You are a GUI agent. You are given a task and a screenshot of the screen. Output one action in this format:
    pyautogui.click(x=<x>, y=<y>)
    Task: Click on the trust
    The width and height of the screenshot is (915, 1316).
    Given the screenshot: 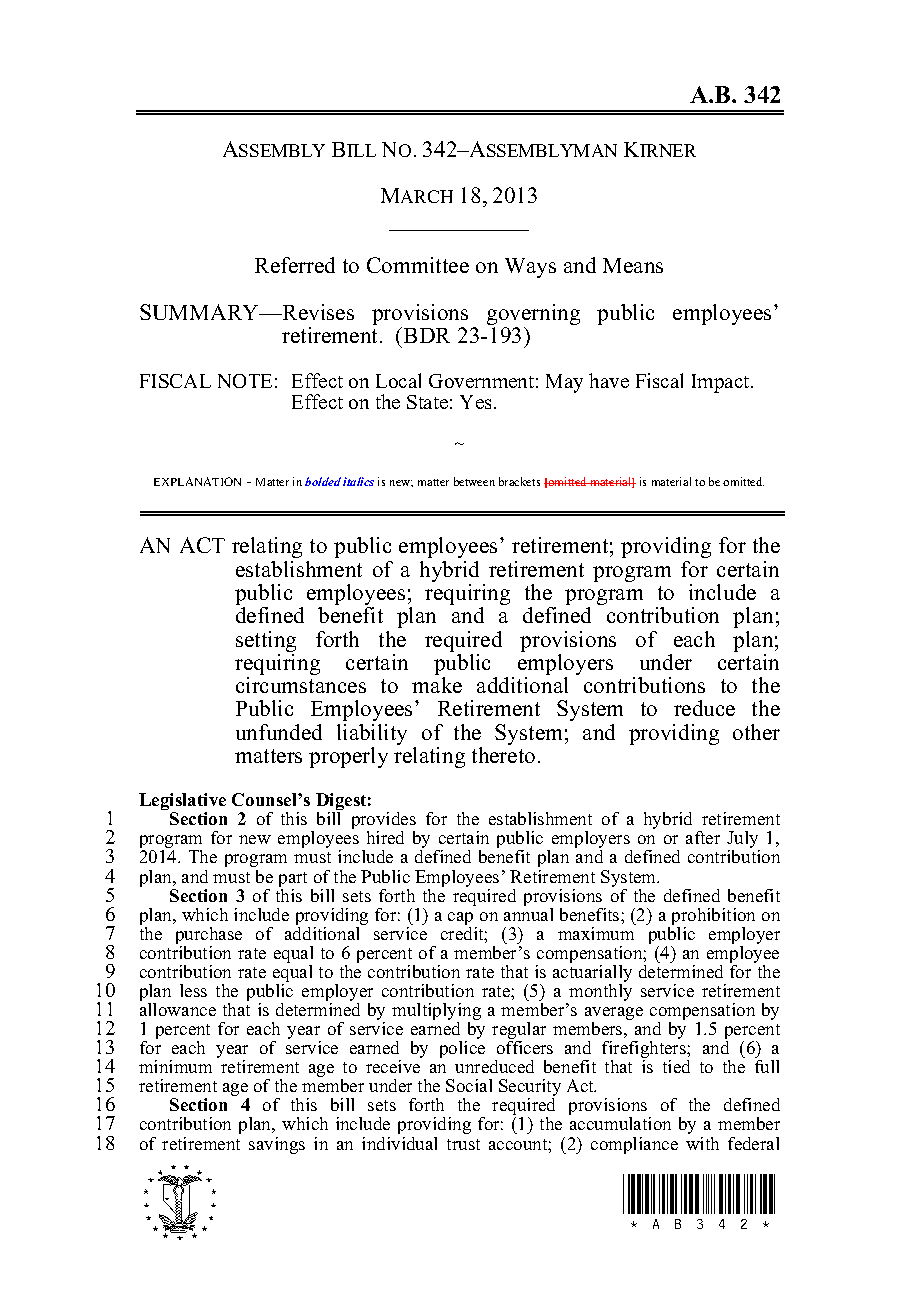 What is the action you would take?
    pyautogui.click(x=463, y=1144)
